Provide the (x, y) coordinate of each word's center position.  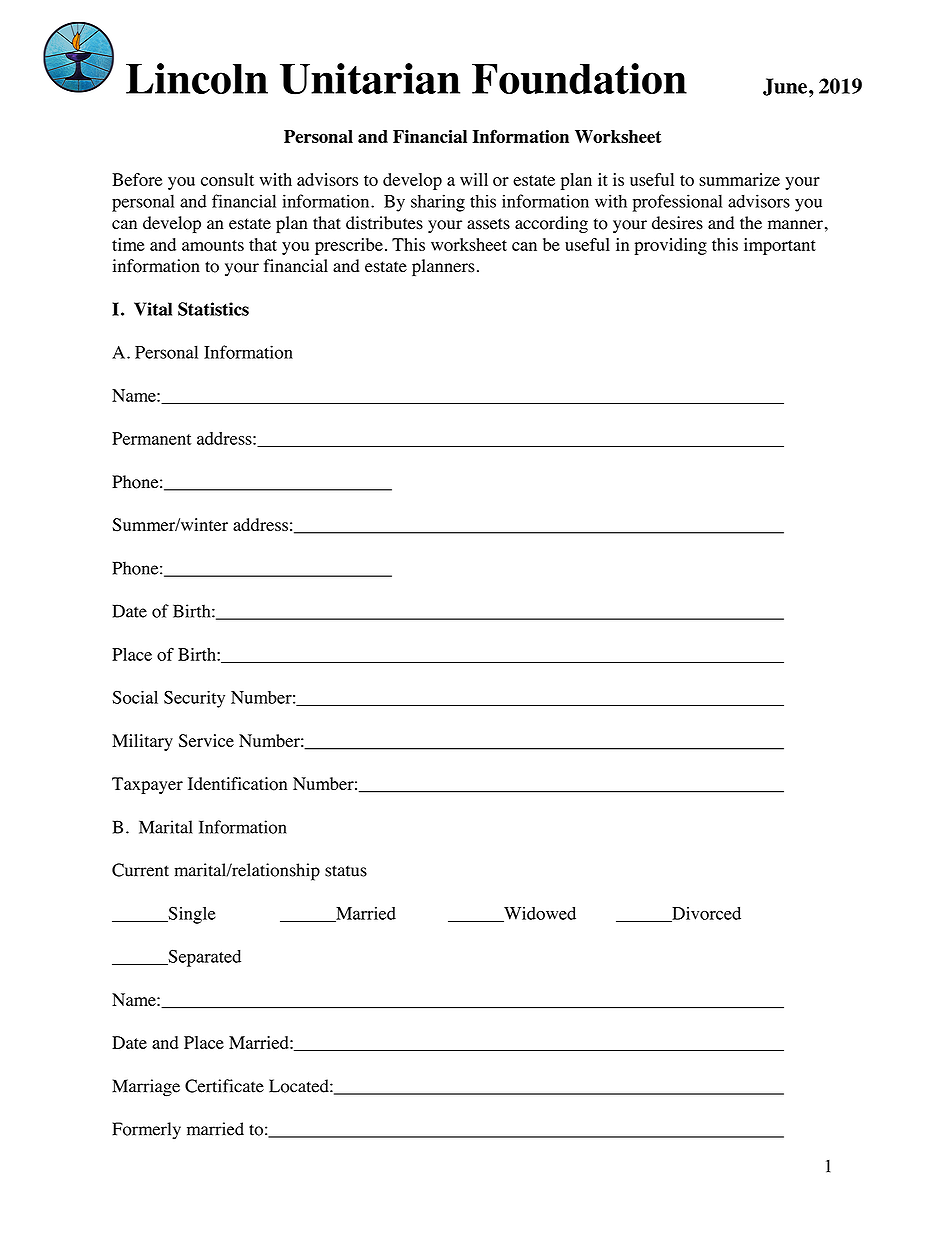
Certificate (224, 1086)
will (474, 179)
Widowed (539, 914)
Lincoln (197, 78)
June (785, 87)
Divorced (705, 914)
